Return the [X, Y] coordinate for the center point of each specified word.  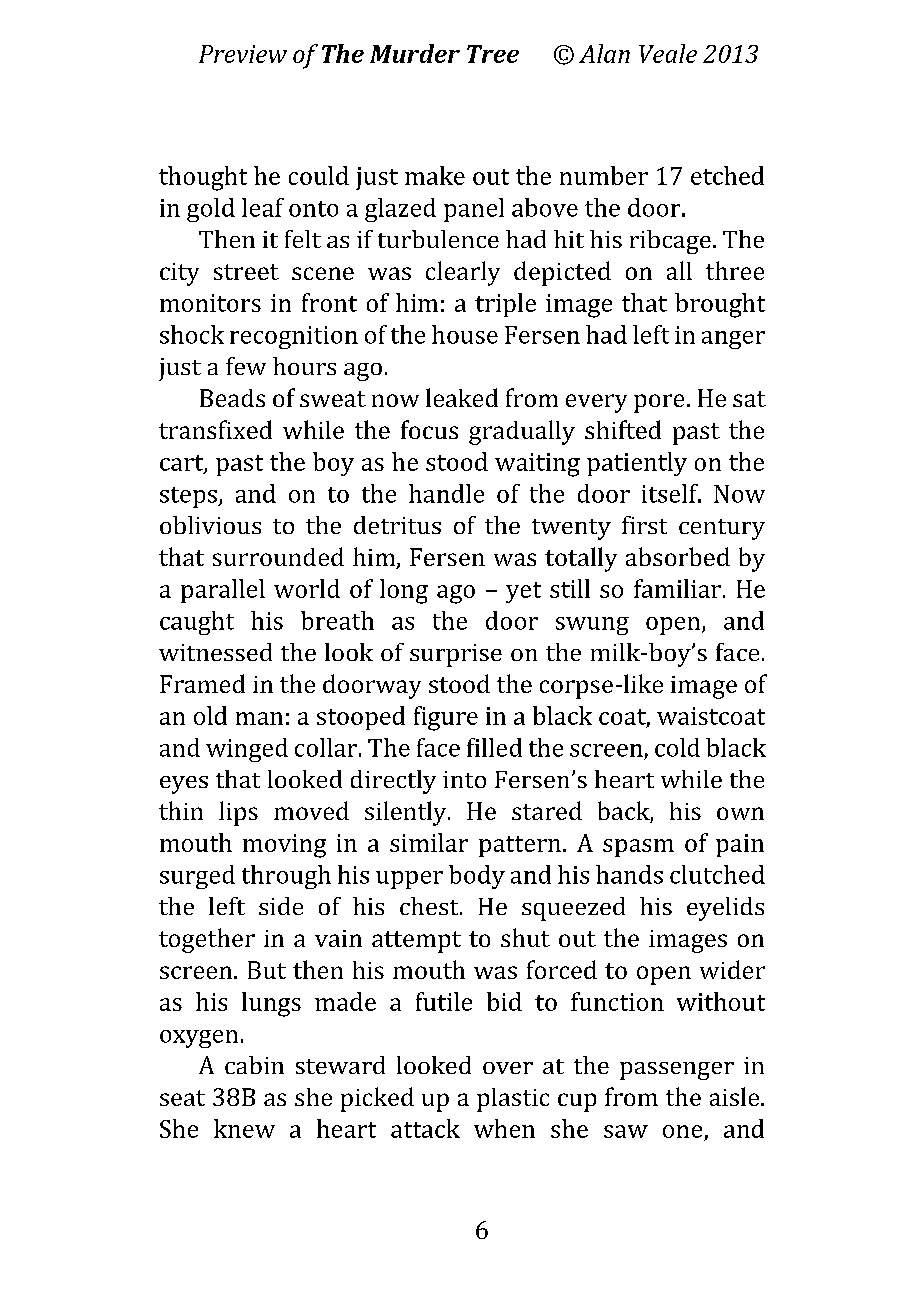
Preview [243, 54]
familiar [677, 588]
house [465, 334]
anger [733, 340]
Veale [668, 53]
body [477, 877]
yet [523, 592]
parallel [223, 591]
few [246, 366]
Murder [415, 53]
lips [238, 813]
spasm [638, 848]
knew [244, 1128]
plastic [513, 1100]
